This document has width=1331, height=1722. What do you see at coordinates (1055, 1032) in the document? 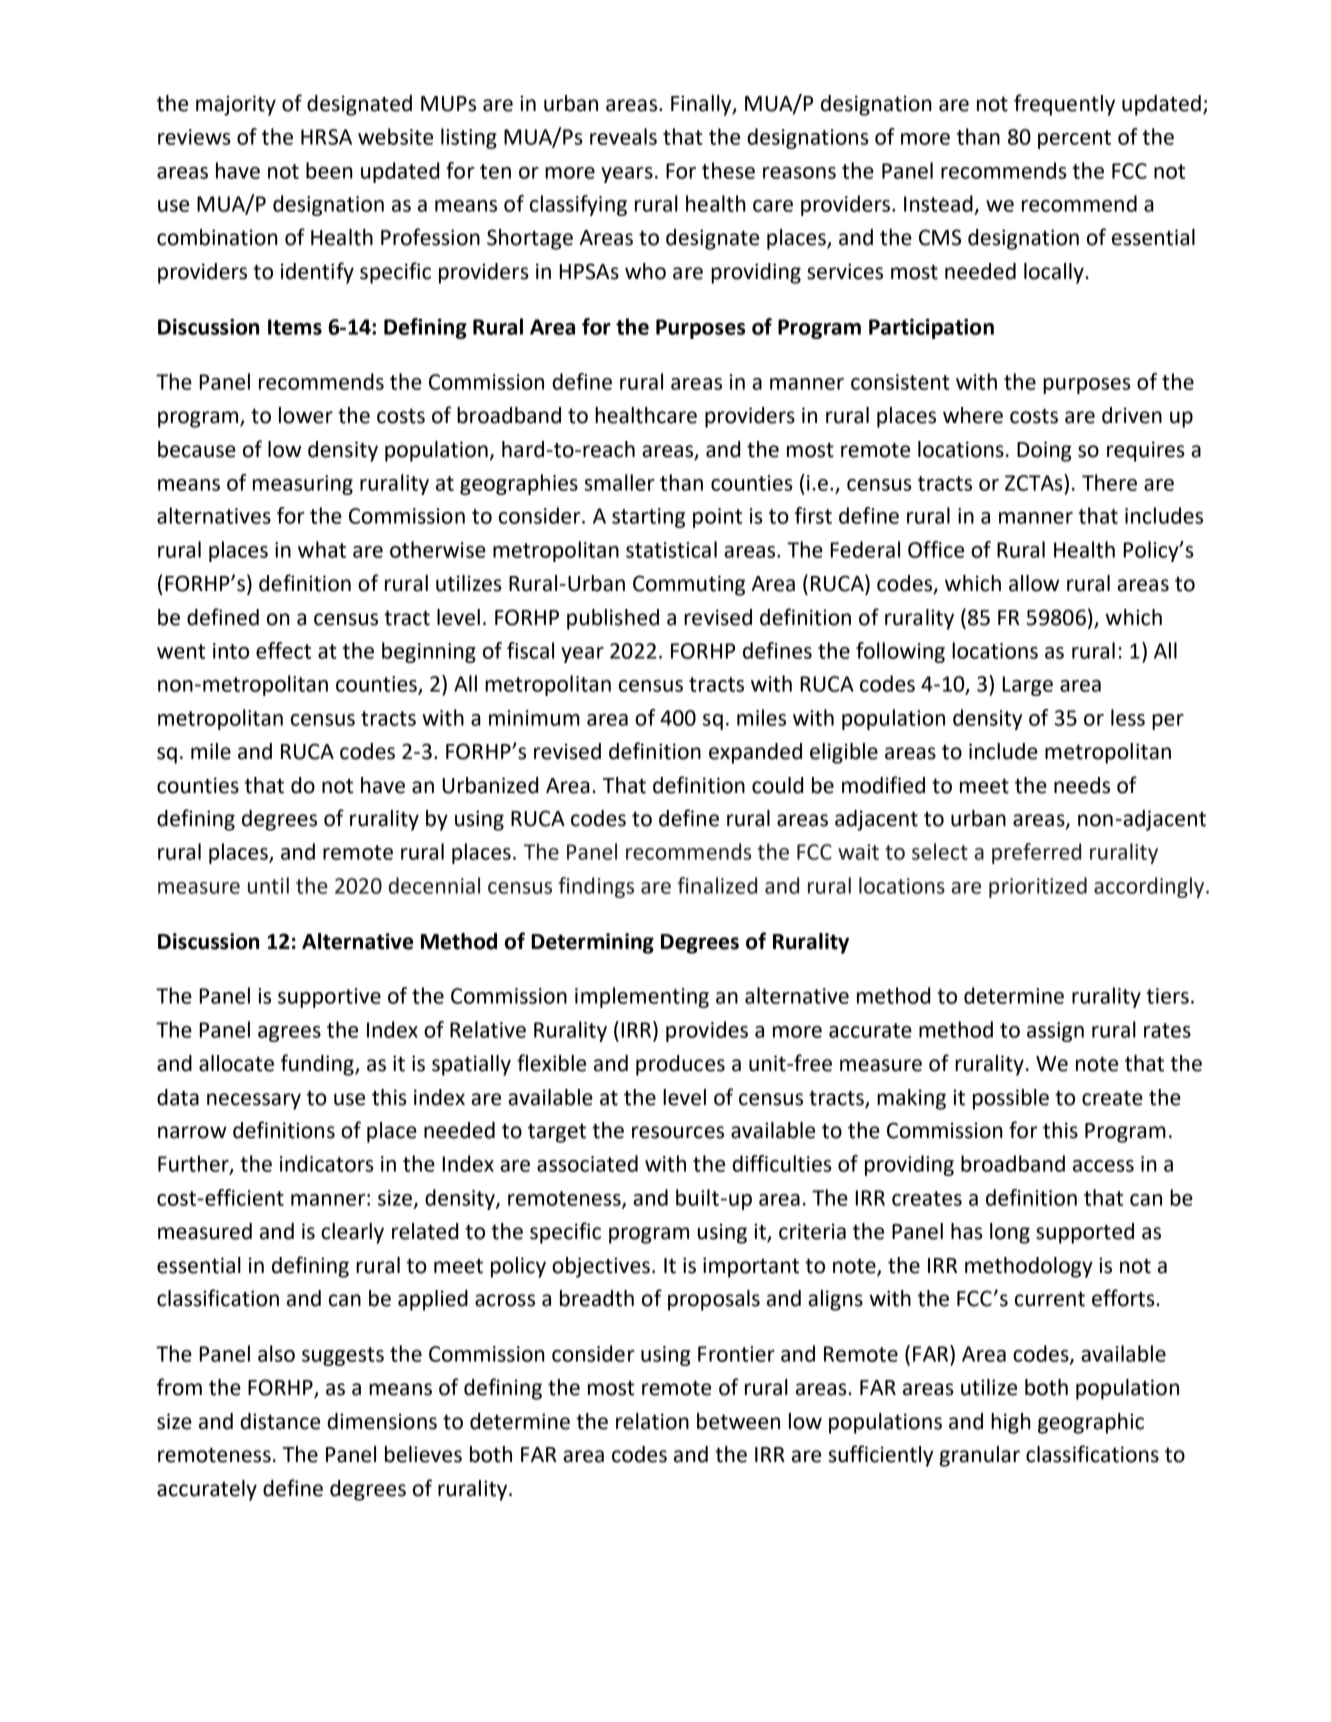
I see `assign` at bounding box center [1055, 1032].
